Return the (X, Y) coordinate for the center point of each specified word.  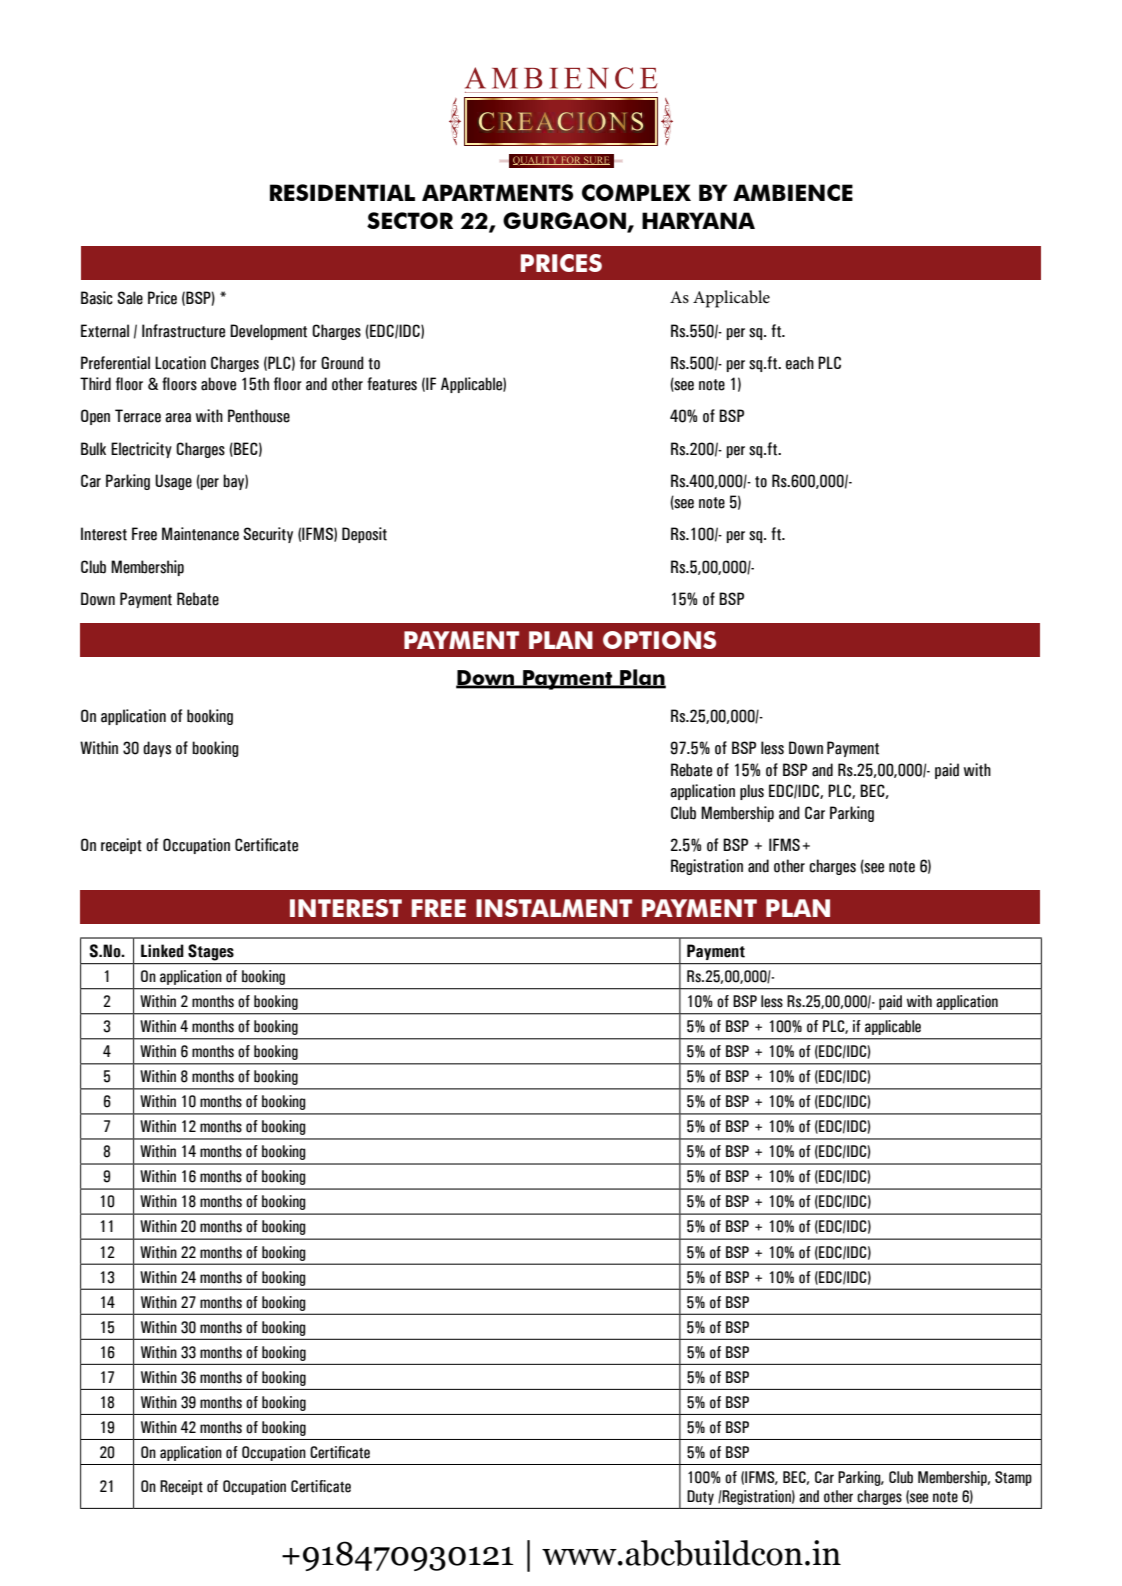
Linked (162, 951)
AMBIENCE (793, 192)
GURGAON (564, 220)
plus (752, 792)
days (157, 749)
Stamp (1013, 1478)
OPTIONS (659, 640)
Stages (211, 952)
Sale (130, 298)
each (800, 363)
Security (268, 535)
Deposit (364, 535)
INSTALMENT (554, 908)
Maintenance (200, 534)
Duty (700, 1497)
